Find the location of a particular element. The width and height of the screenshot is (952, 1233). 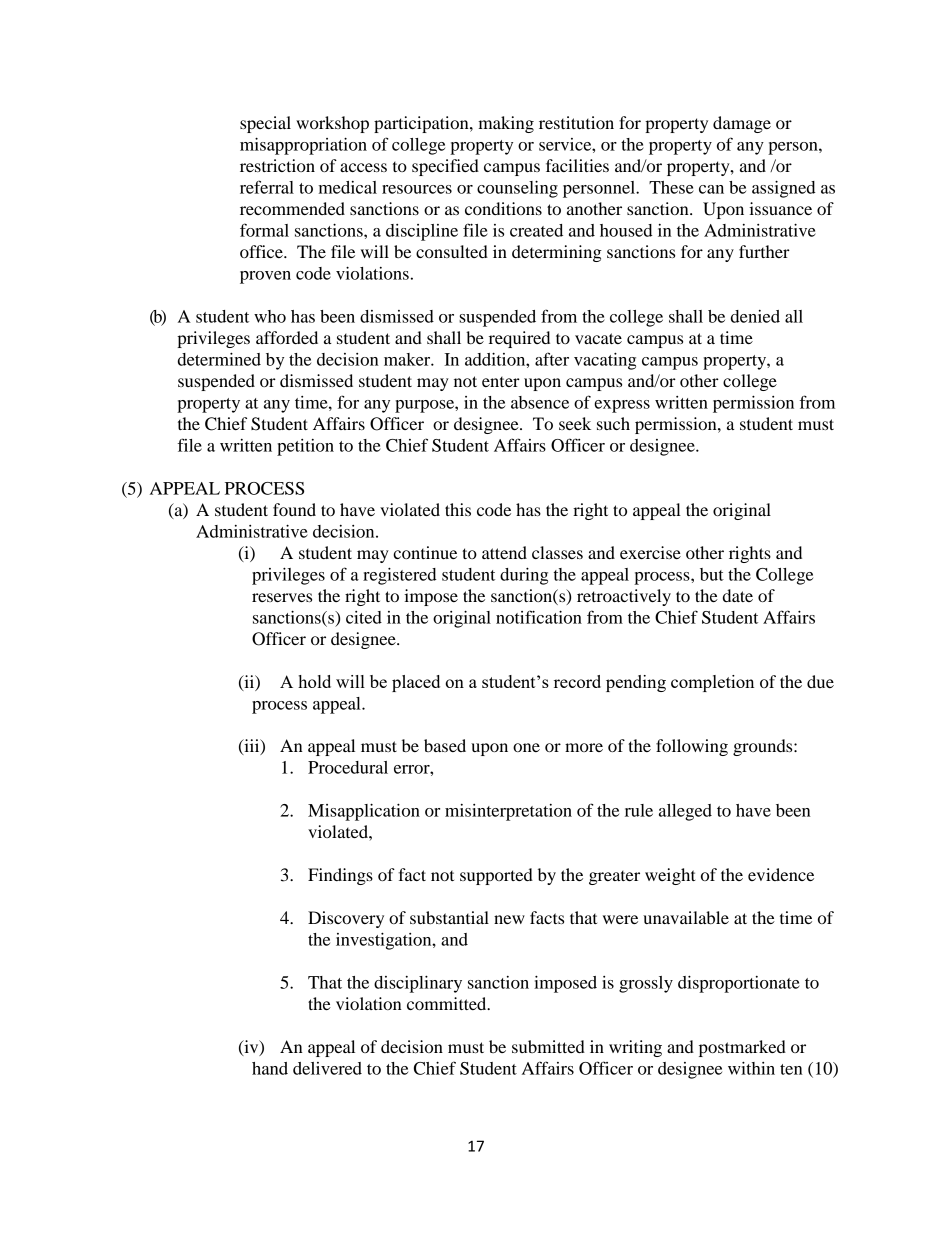

date is located at coordinates (738, 595).
